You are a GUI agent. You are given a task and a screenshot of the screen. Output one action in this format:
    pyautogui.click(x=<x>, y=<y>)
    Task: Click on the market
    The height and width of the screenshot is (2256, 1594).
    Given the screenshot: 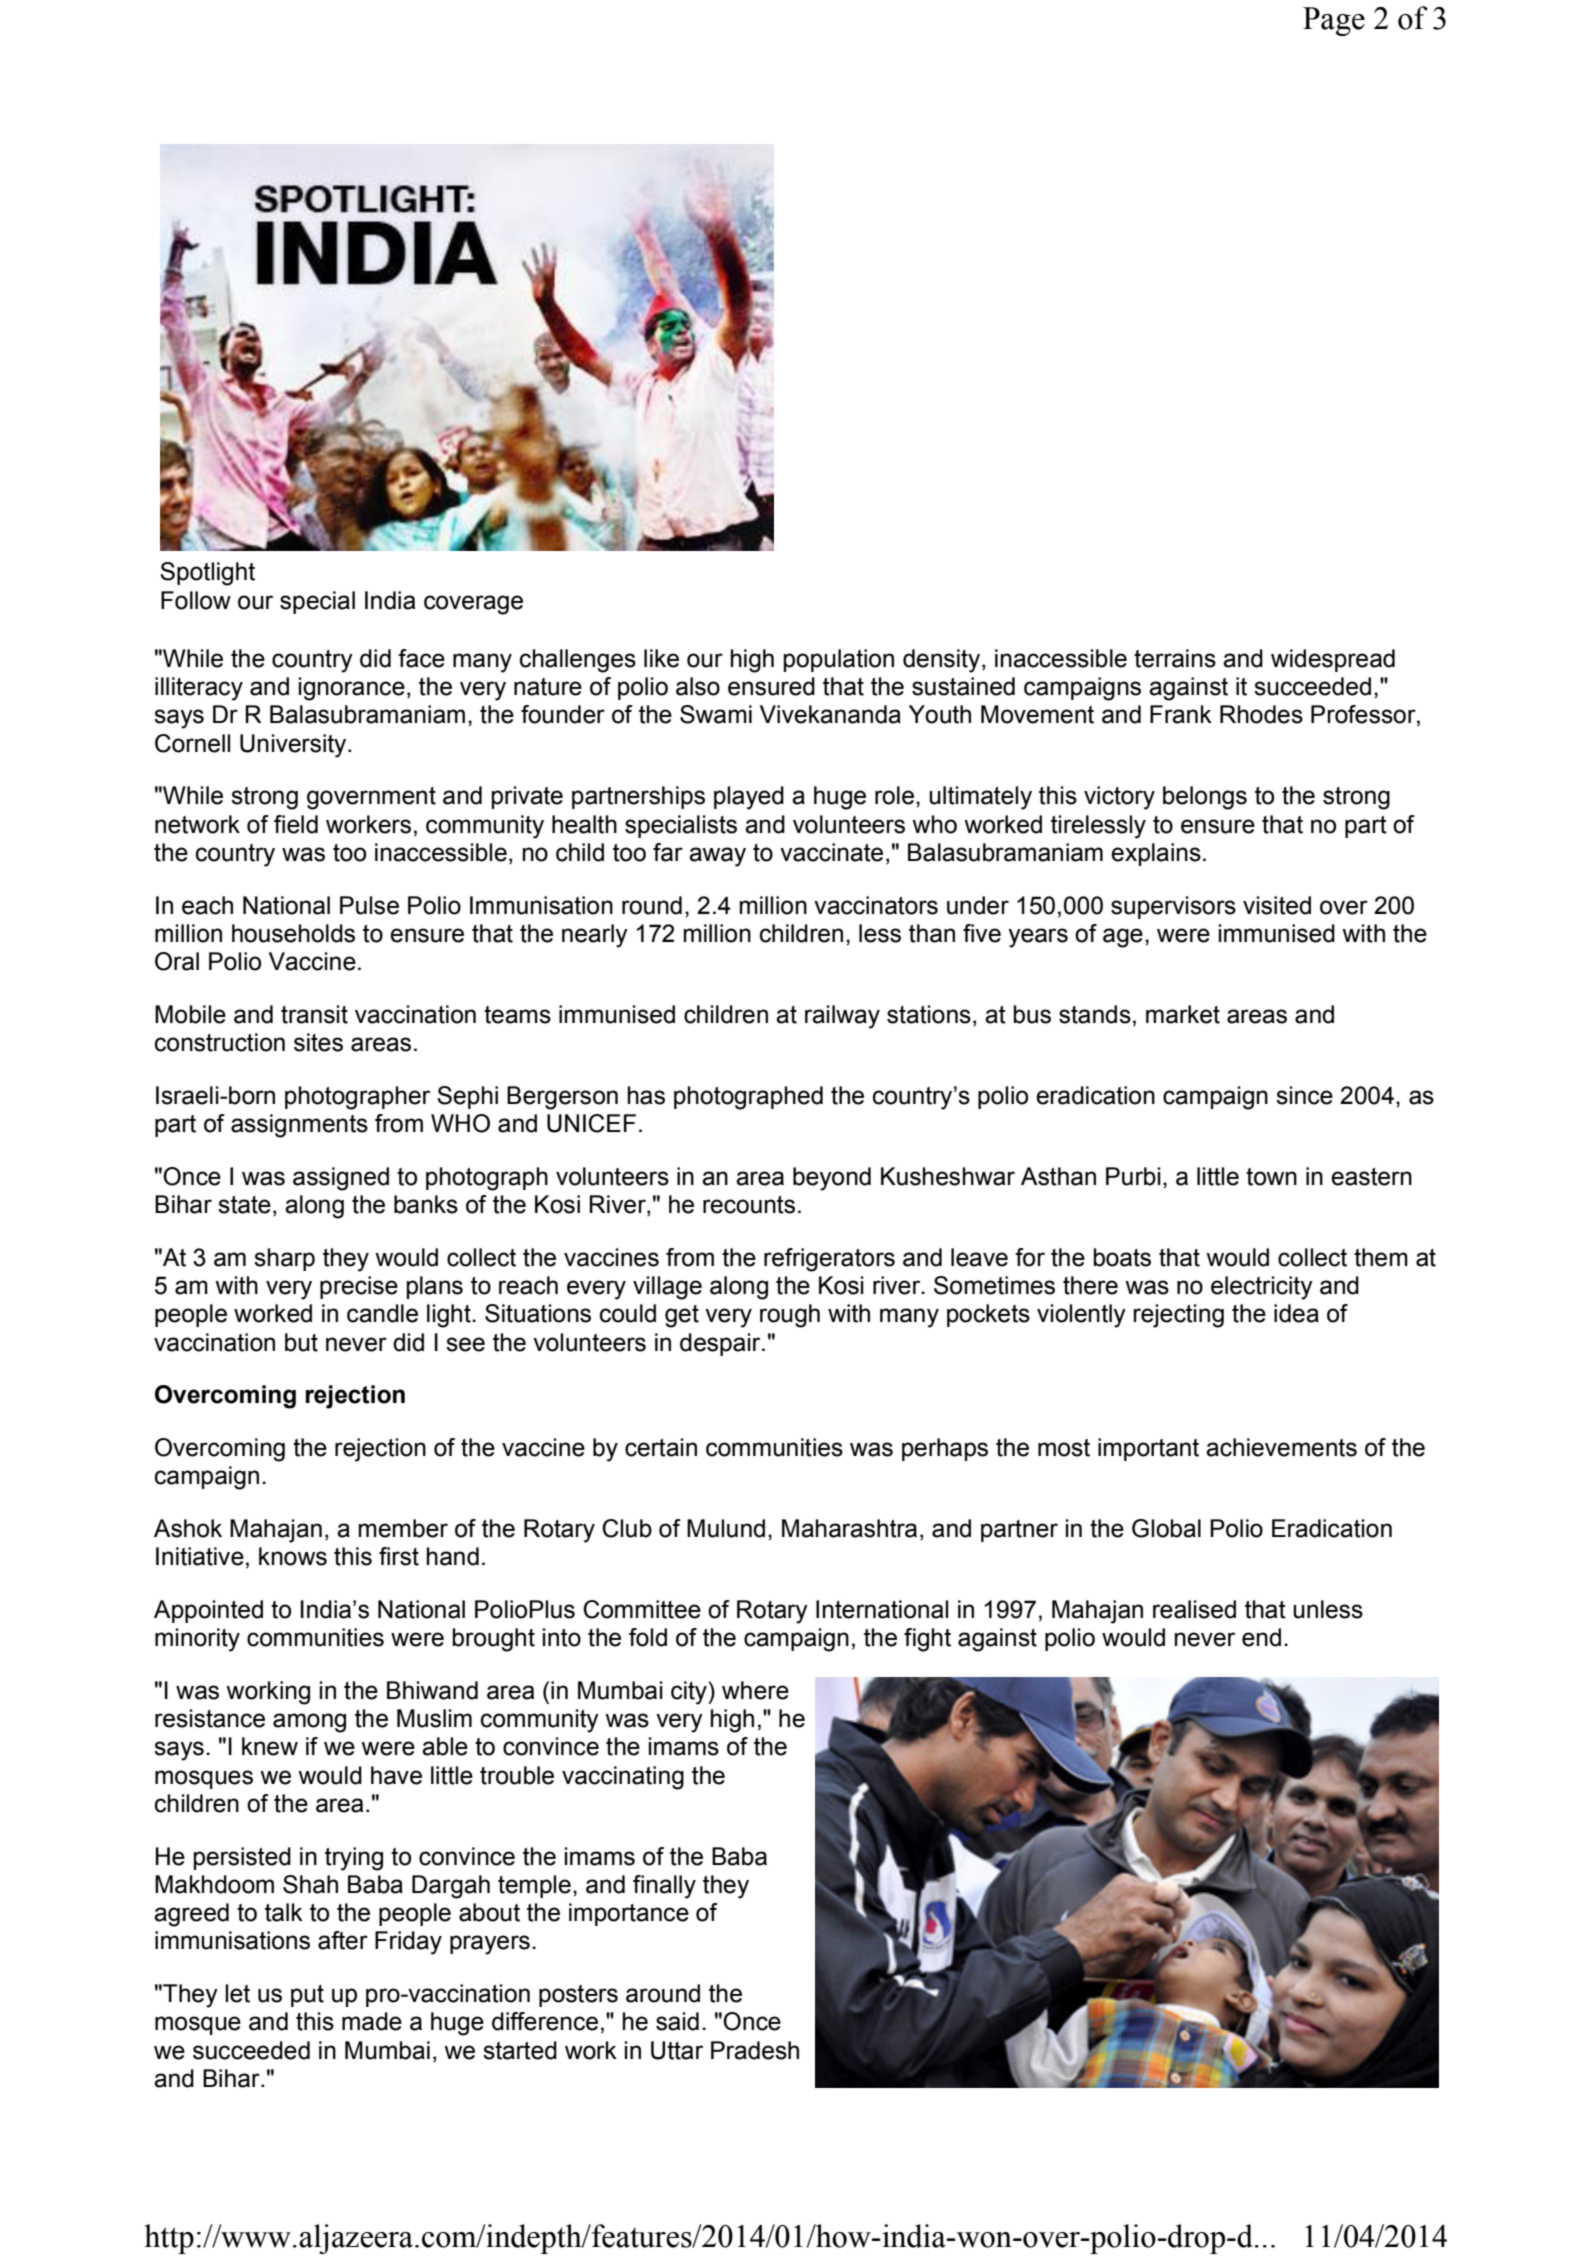 What is the action you would take?
    pyautogui.click(x=1183, y=1014)
